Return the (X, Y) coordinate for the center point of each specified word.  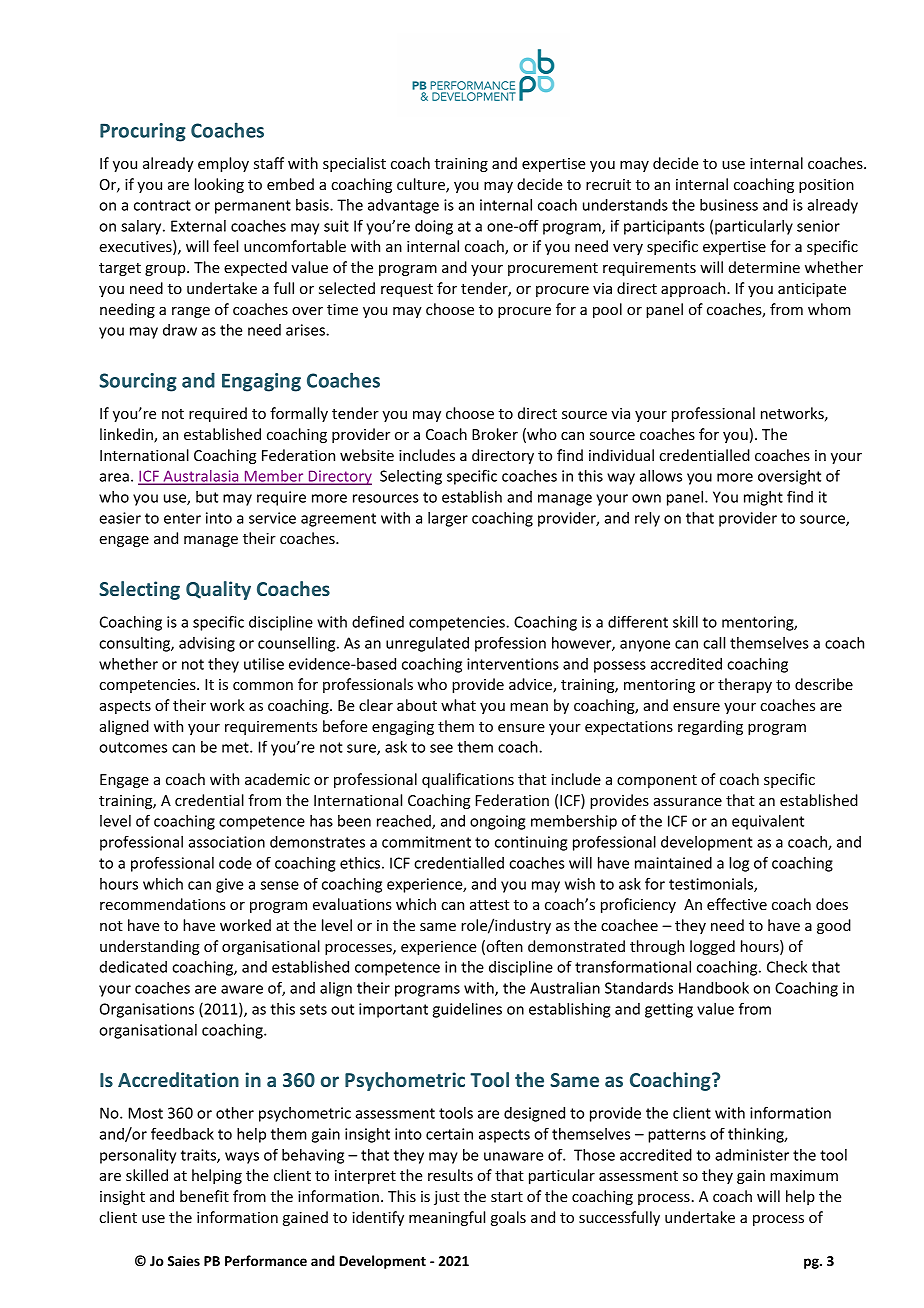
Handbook (714, 988)
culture (422, 185)
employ (223, 164)
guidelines (467, 1010)
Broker (495, 434)
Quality (218, 590)
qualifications (468, 780)
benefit (204, 1196)
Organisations (147, 1010)
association (226, 842)
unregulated (427, 644)
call (714, 643)
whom (829, 309)
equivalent (768, 822)
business (729, 205)
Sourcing (138, 382)
